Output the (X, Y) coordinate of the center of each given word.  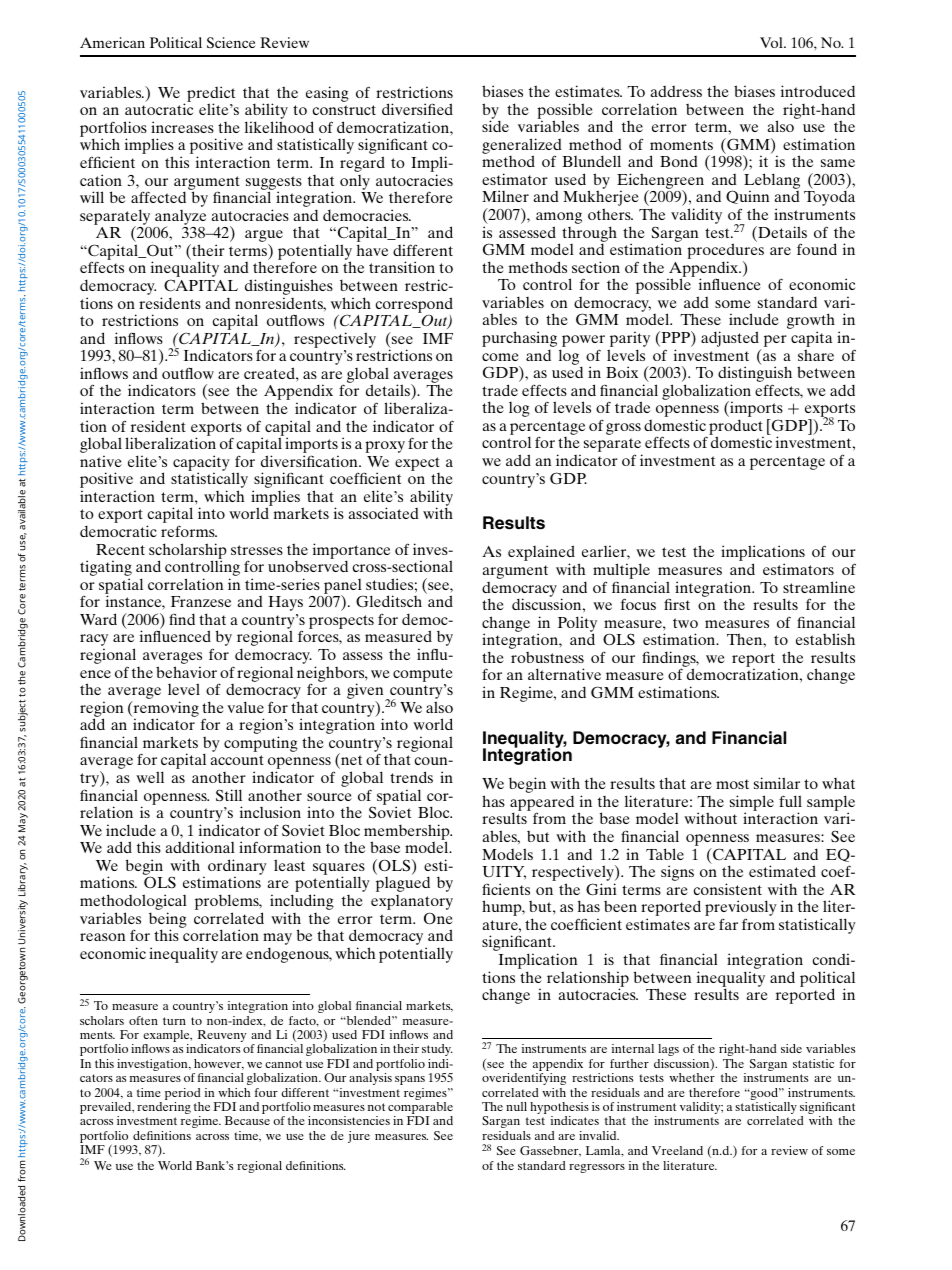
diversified (417, 109)
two (685, 623)
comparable (420, 1109)
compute (423, 675)
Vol (772, 42)
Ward (98, 619)
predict (211, 95)
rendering (164, 1108)
